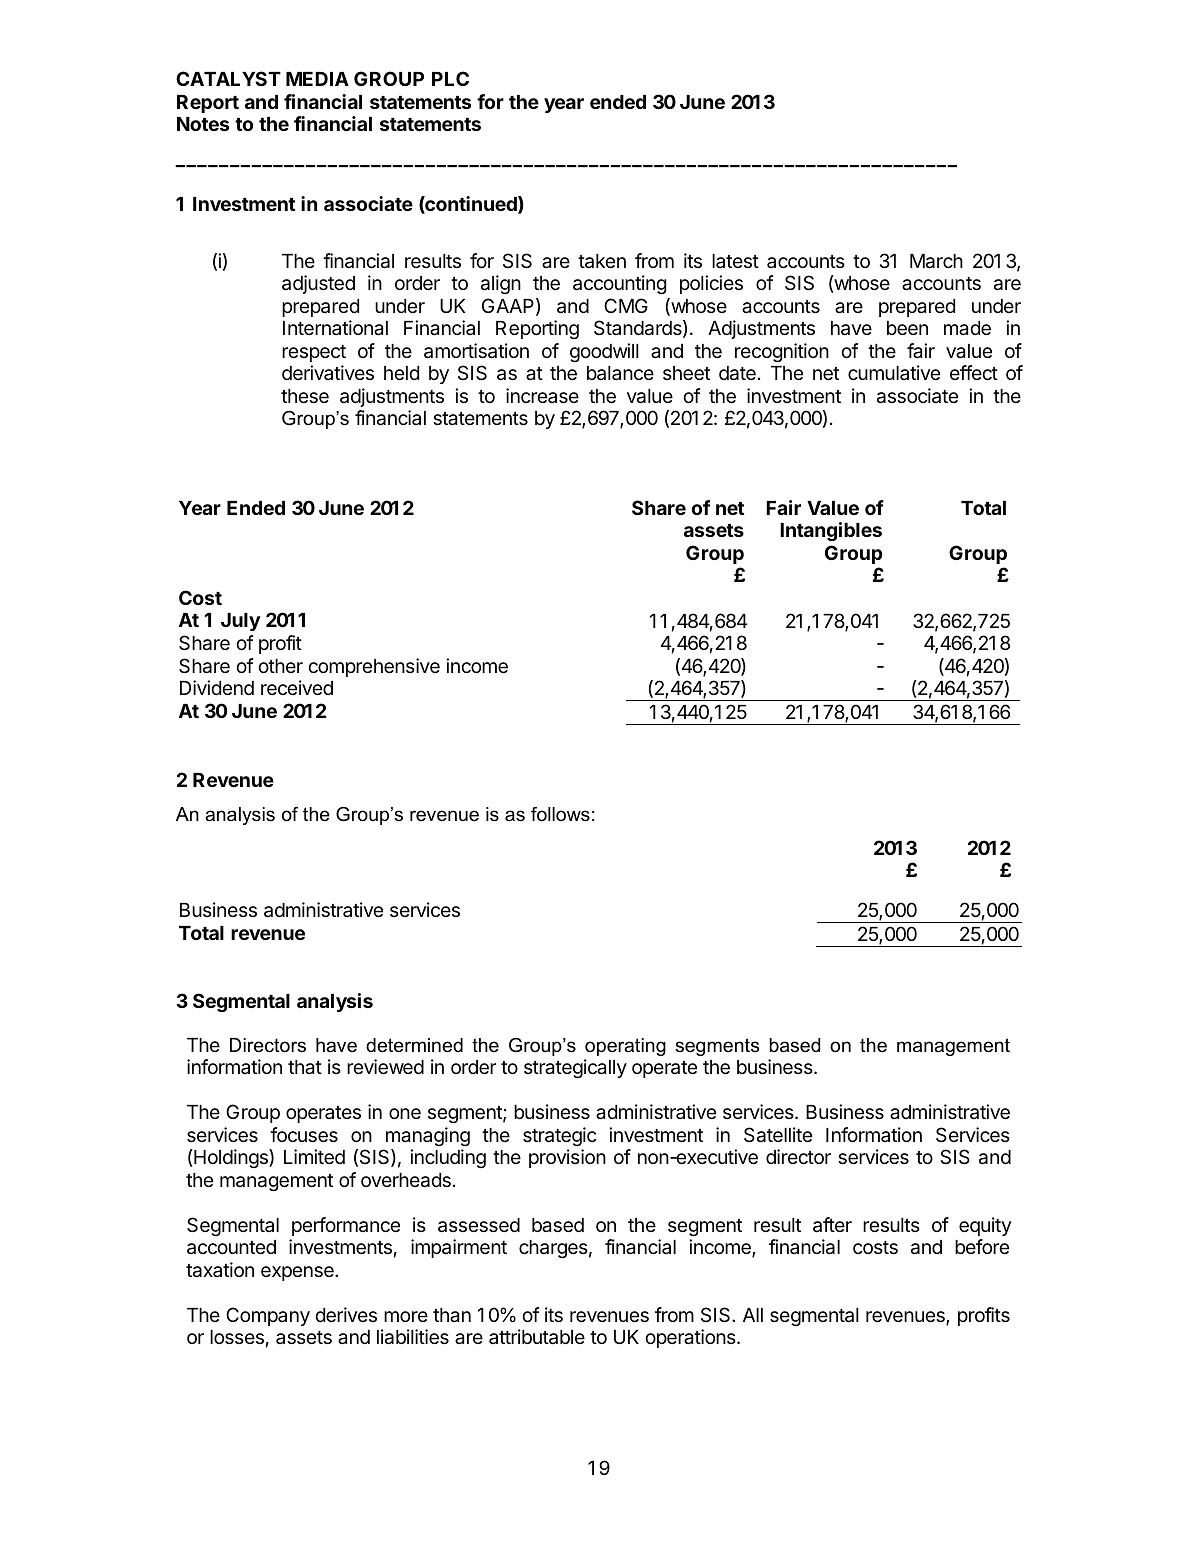  I want to click on received, so click(297, 687).
